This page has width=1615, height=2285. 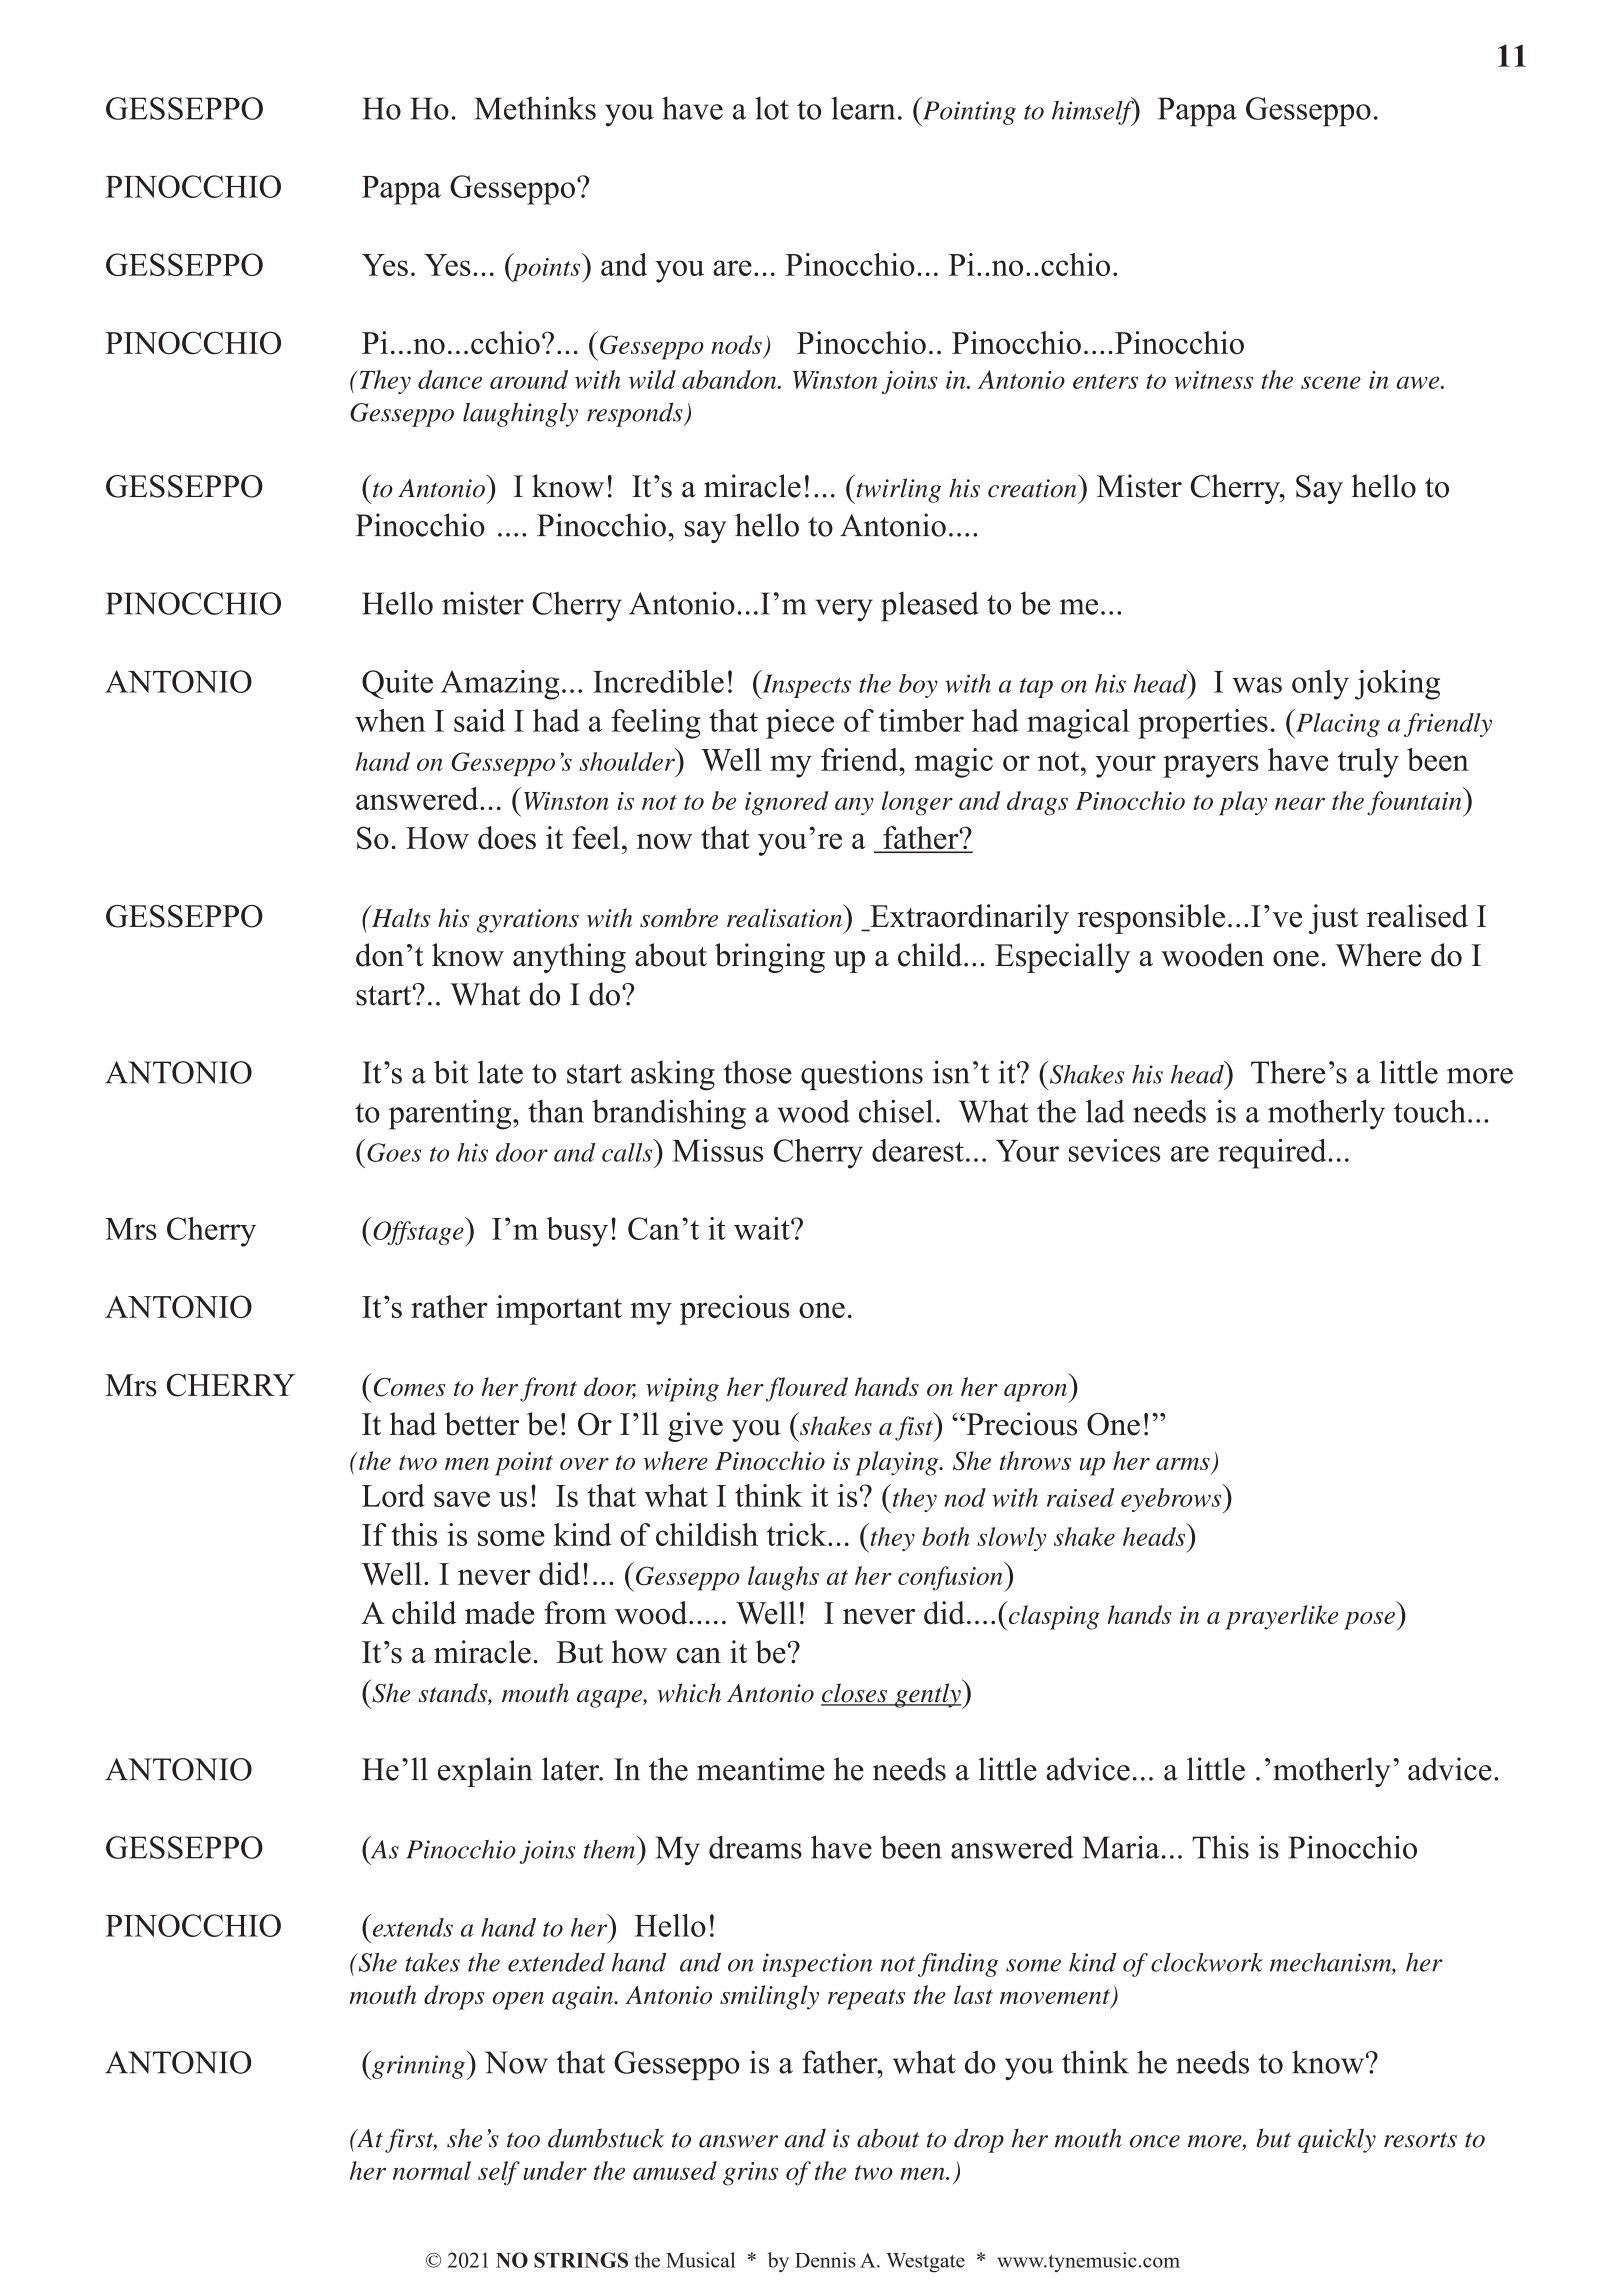 What do you see at coordinates (863, 108) in the page?
I see `learn` at bounding box center [863, 108].
